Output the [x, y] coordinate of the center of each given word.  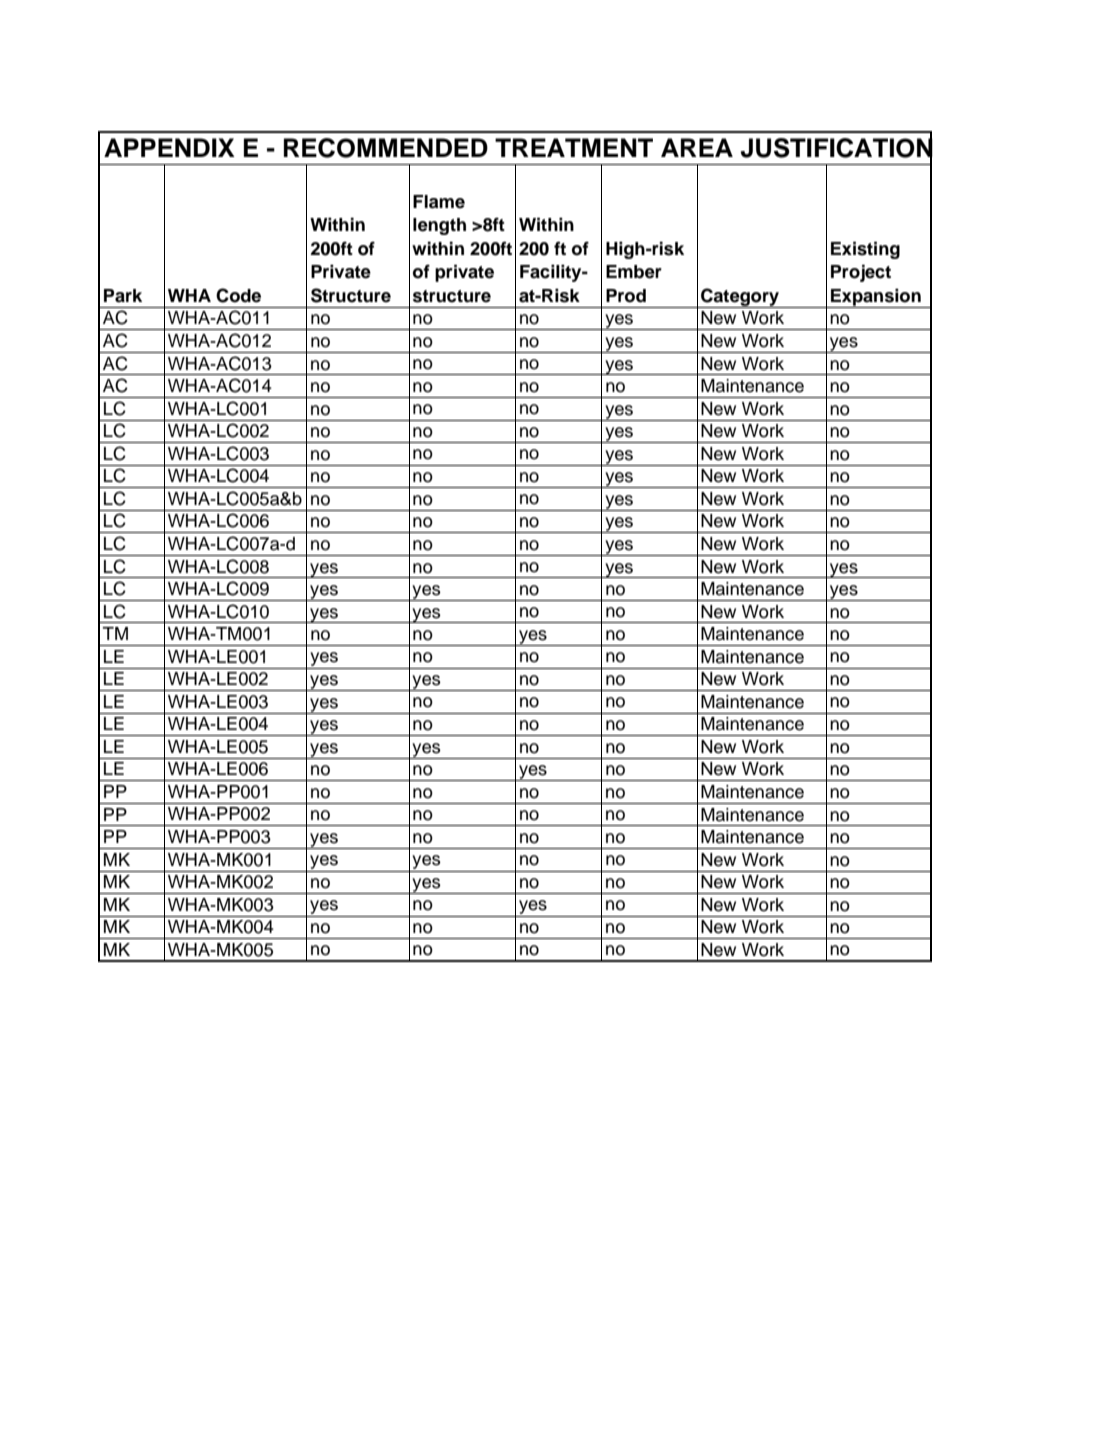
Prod [626, 296]
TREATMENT [574, 147]
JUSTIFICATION [837, 148]
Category [740, 298]
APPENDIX [169, 147]
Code [238, 295]
